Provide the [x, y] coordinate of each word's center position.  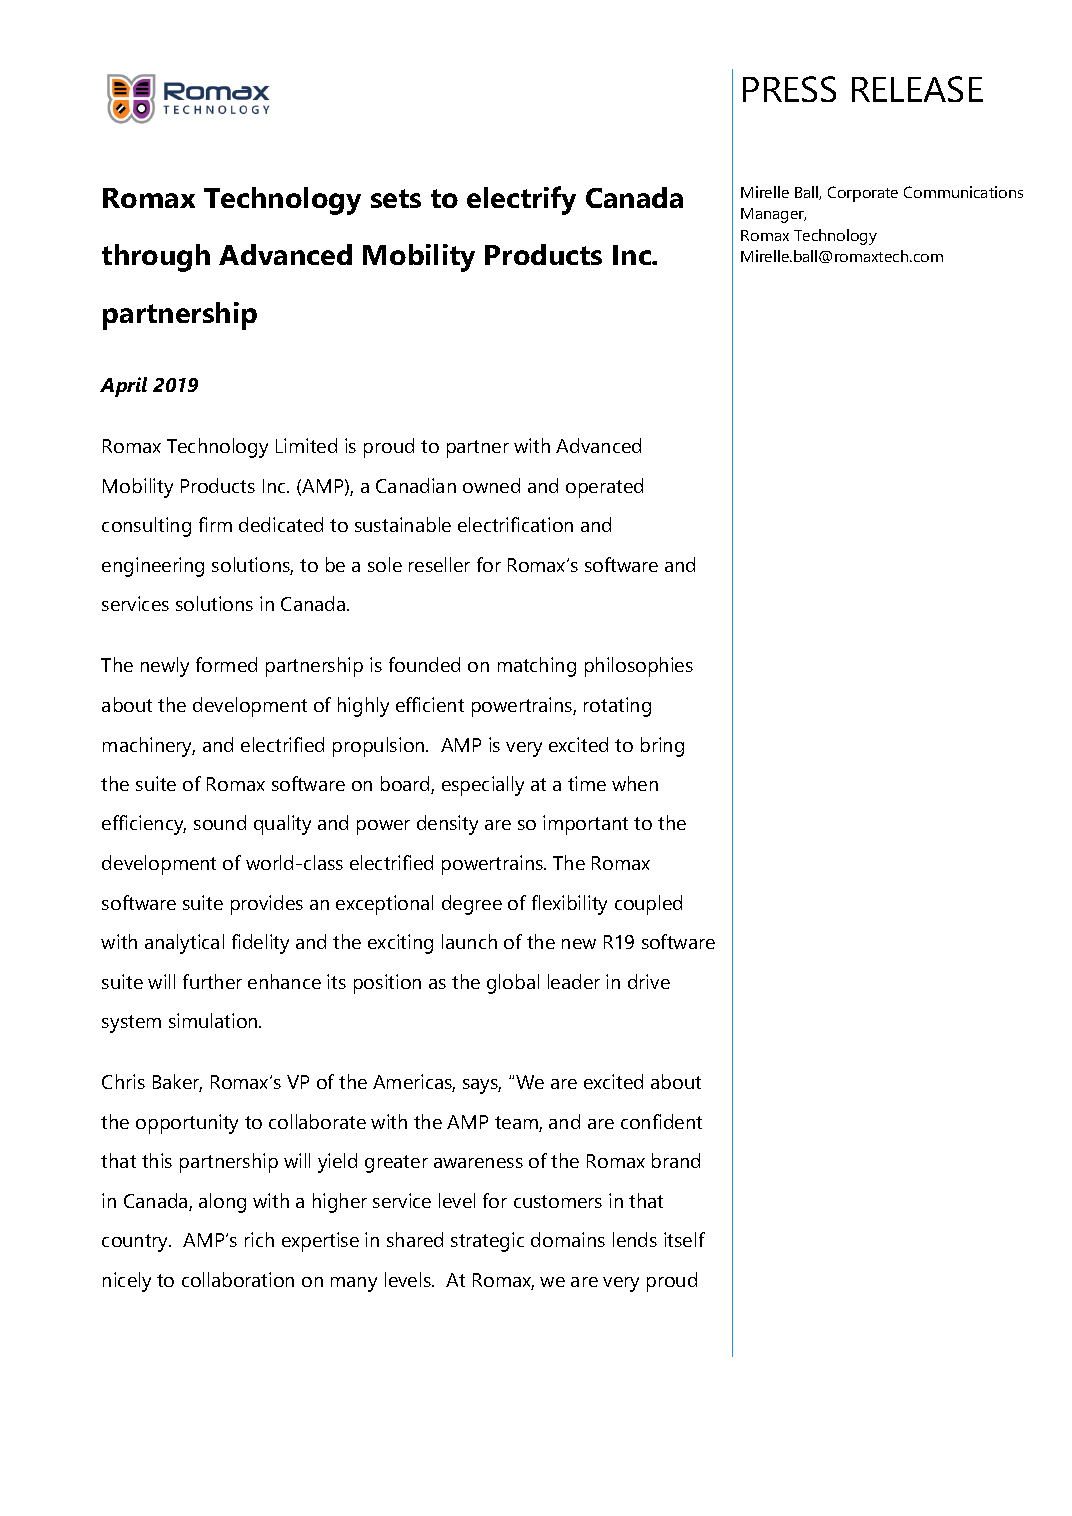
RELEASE [917, 89]
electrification [515, 524]
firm [215, 524]
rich [259, 1239]
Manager [773, 215]
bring [662, 747]
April [123, 387]
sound [220, 822]
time [587, 783]
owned [491, 485]
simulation [214, 1020]
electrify [521, 200]
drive [649, 981]
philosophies [639, 667]
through [156, 258]
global [513, 984]
